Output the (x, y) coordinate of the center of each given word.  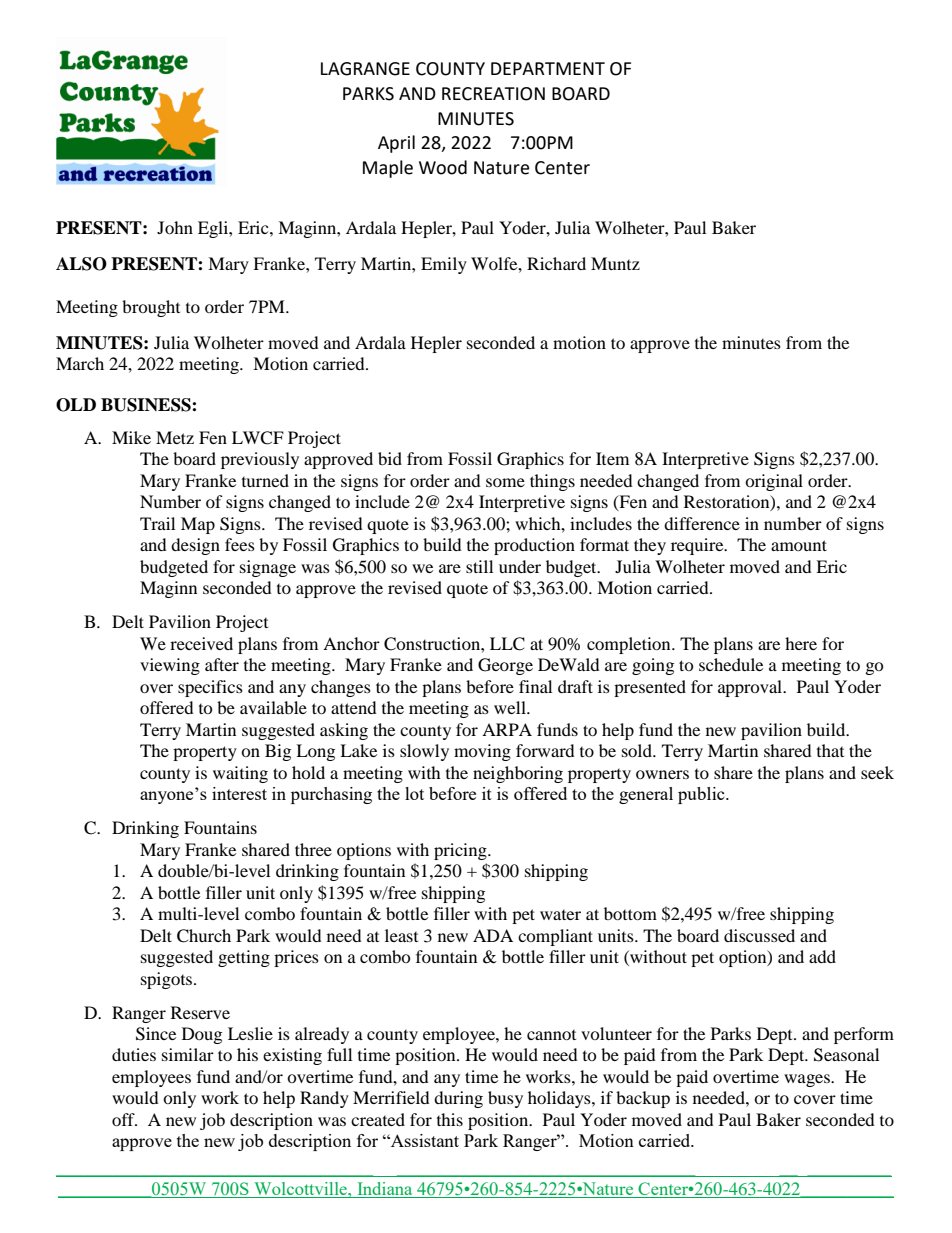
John (175, 227)
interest (239, 793)
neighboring (518, 774)
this (450, 1119)
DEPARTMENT (548, 68)
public (702, 795)
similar (188, 1054)
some (505, 482)
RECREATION (493, 94)
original (774, 482)
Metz (175, 437)
